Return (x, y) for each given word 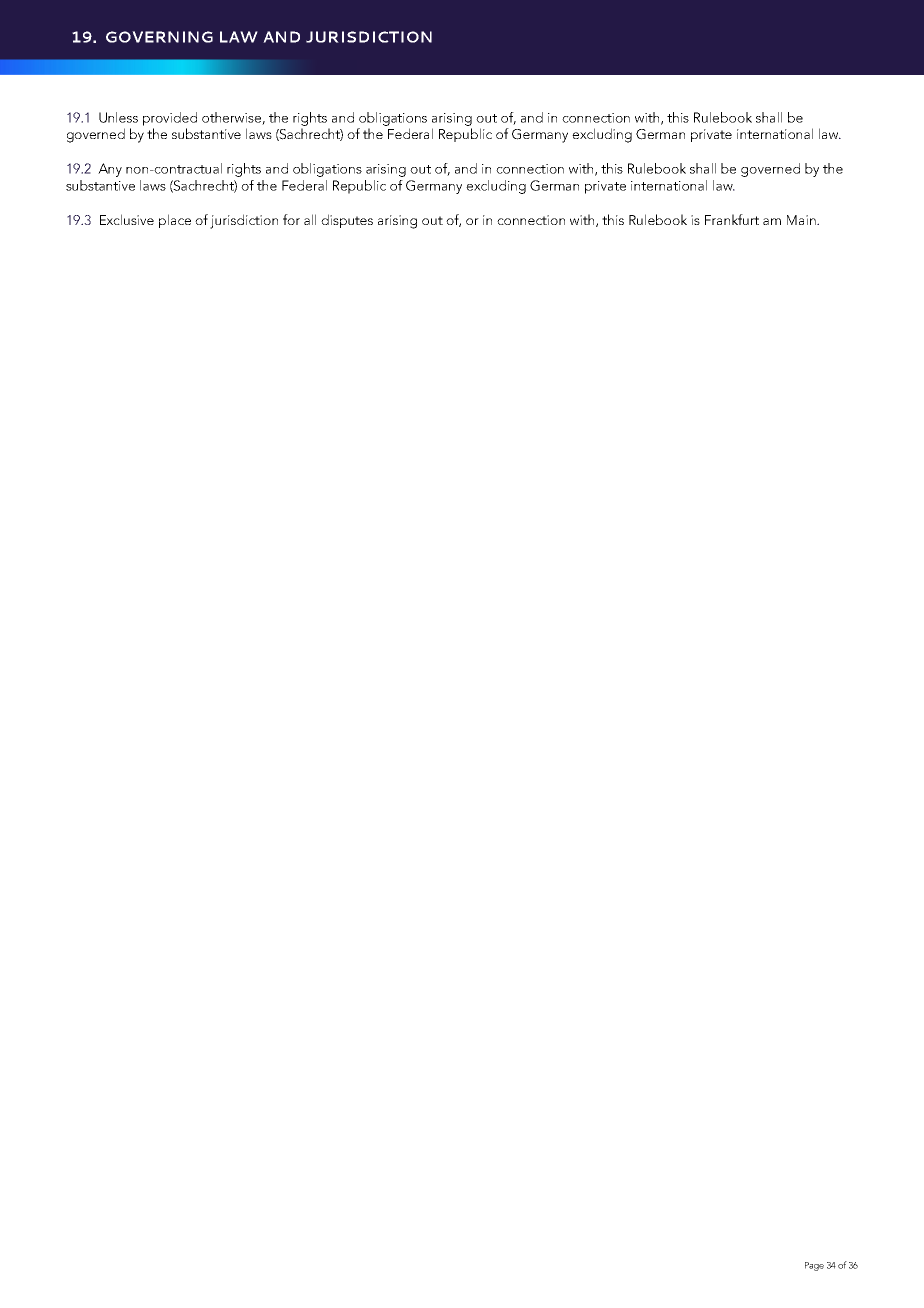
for (291, 219)
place (175, 221)
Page (814, 1266)
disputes (347, 221)
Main (802, 220)
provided (170, 119)
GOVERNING (159, 37)
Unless (118, 117)
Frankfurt (732, 219)
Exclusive (127, 219)
